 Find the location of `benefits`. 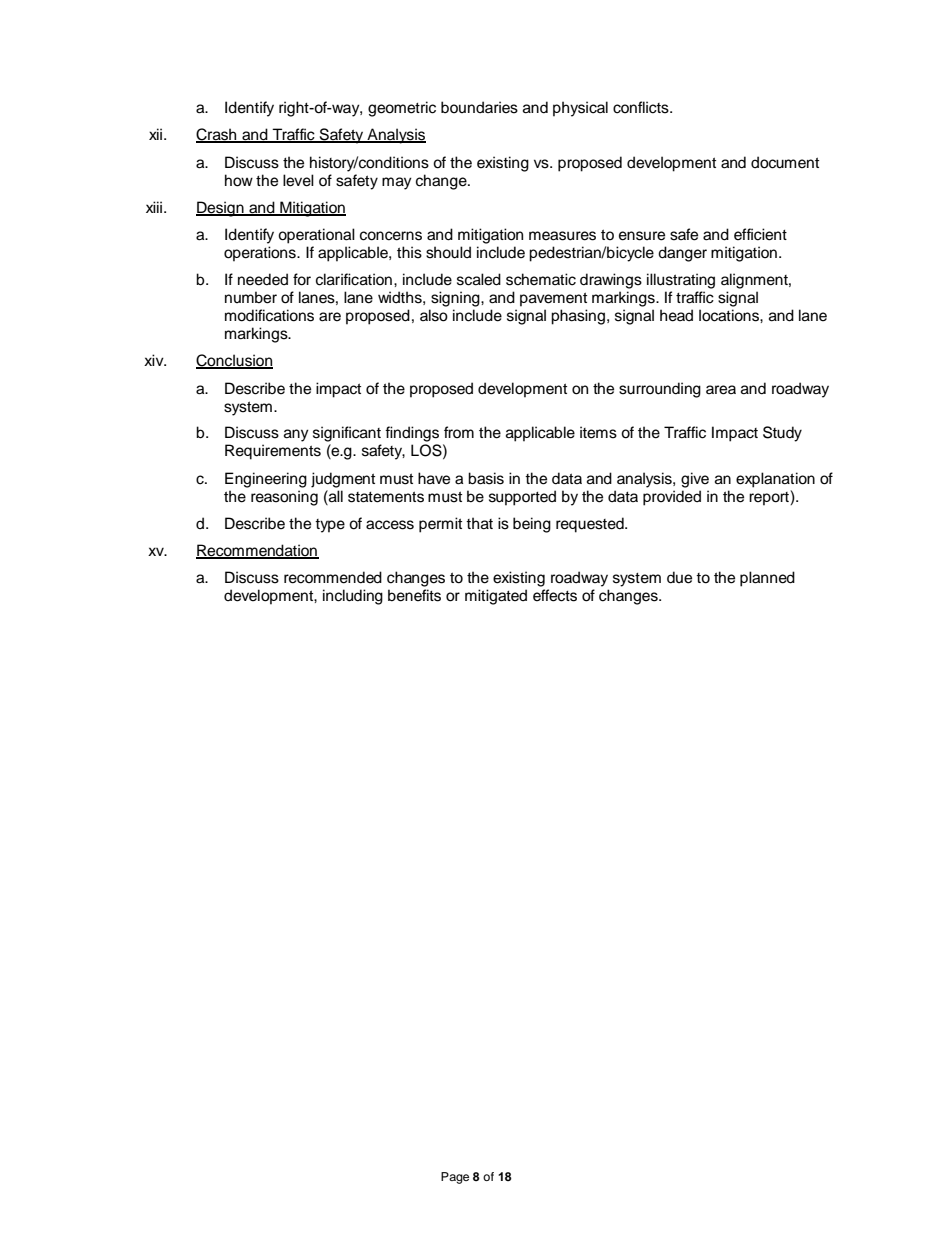

benefits is located at coordinates (414, 595).
